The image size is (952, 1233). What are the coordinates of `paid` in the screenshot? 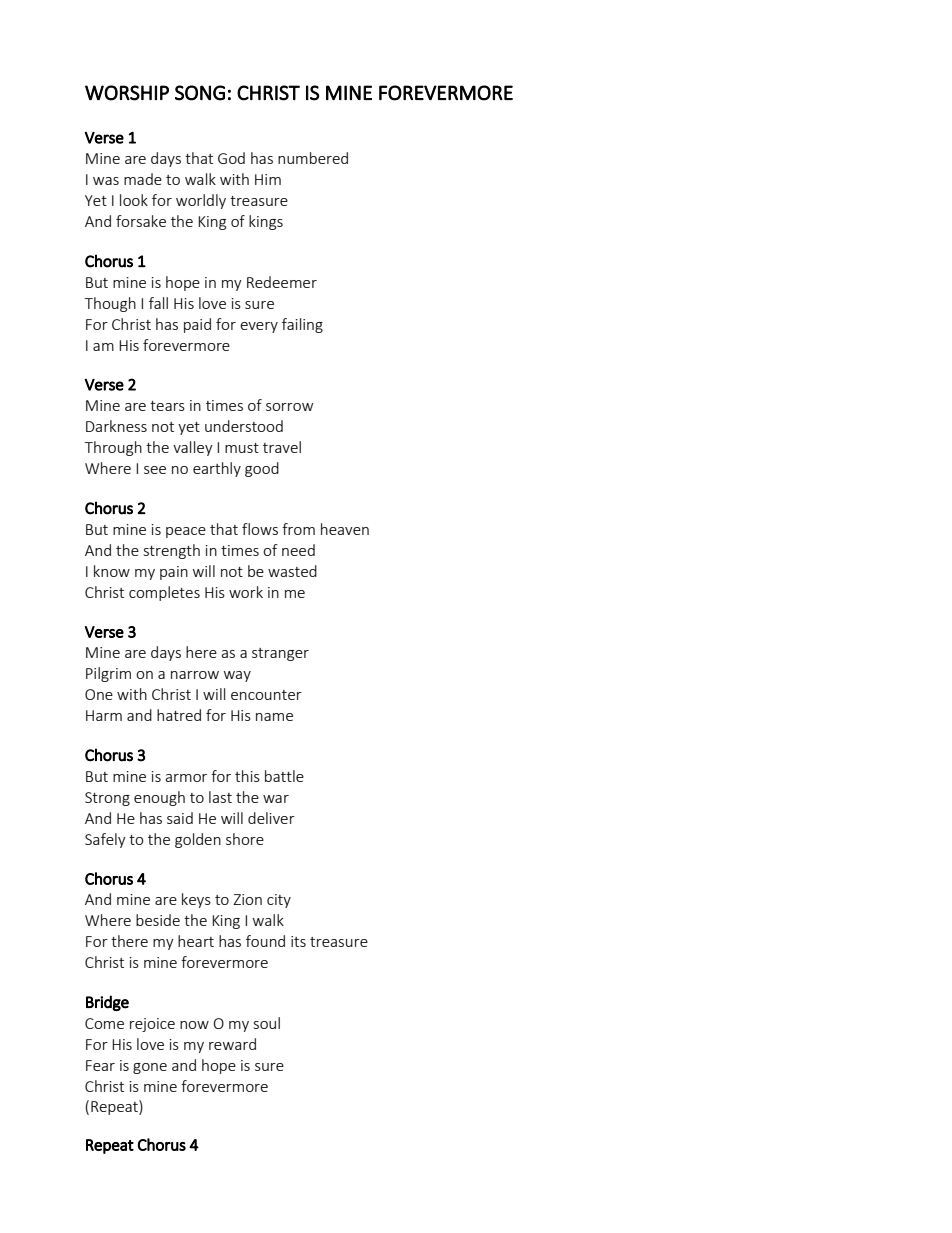 It's located at (197, 325).
